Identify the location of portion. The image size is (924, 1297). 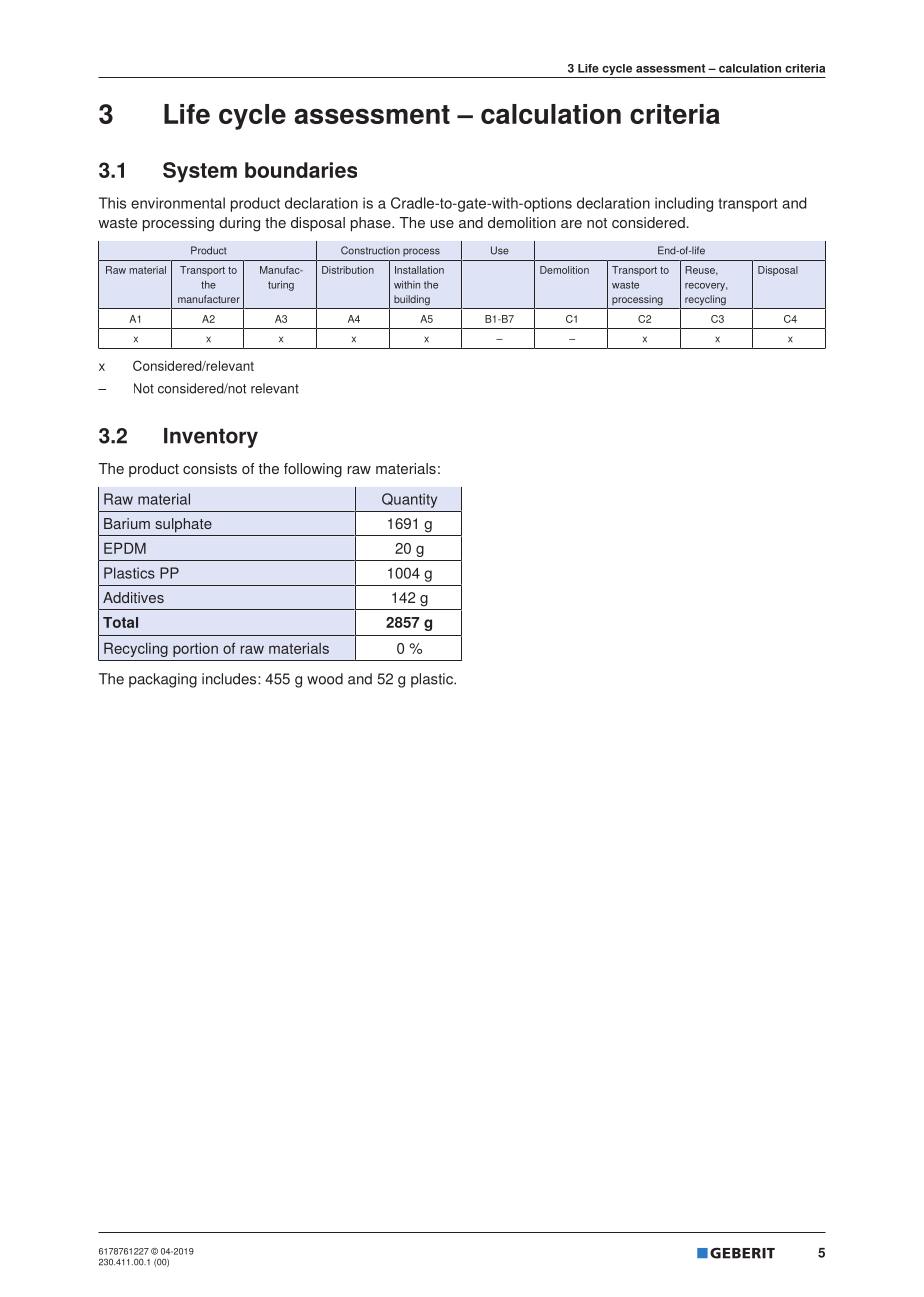
(195, 649).
